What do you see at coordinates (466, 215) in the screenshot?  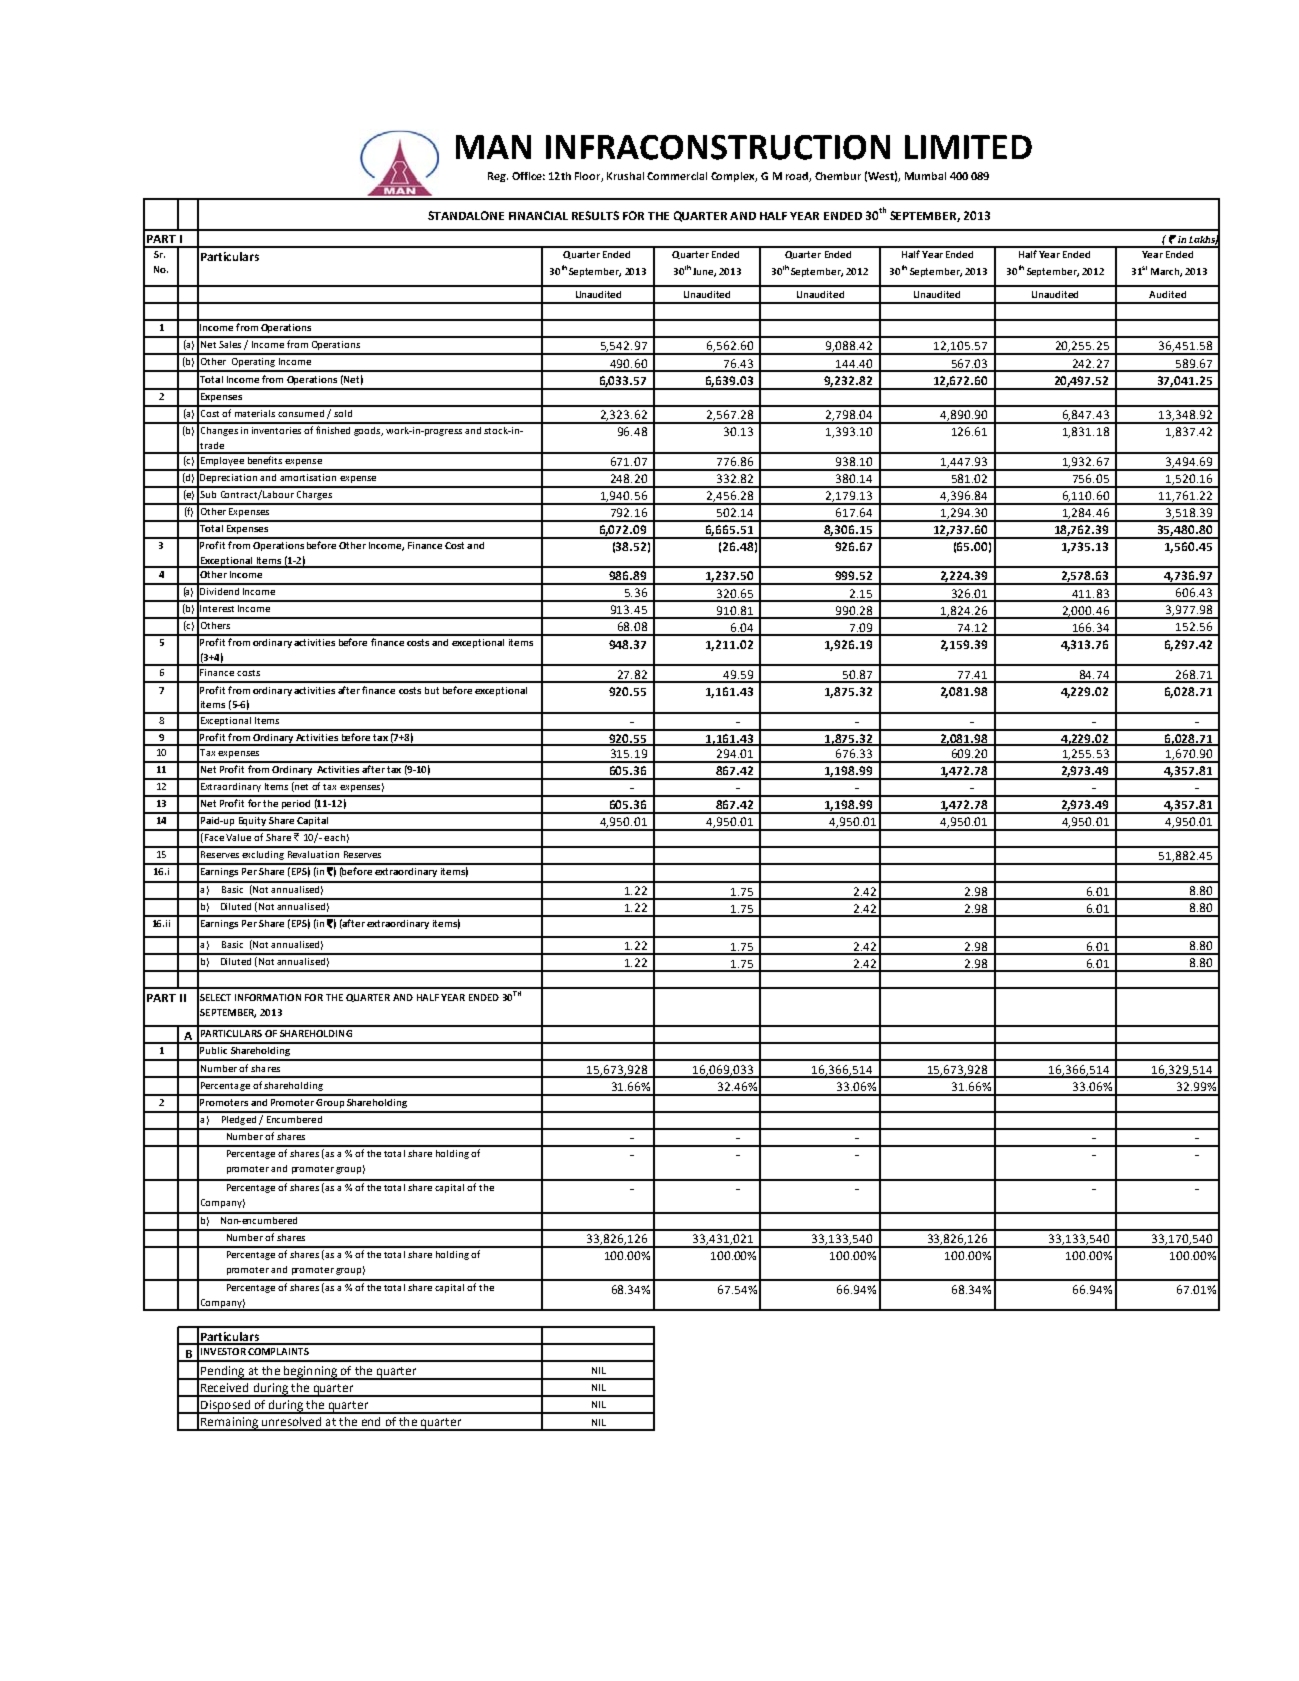 I see `STANDALONE` at bounding box center [466, 215].
